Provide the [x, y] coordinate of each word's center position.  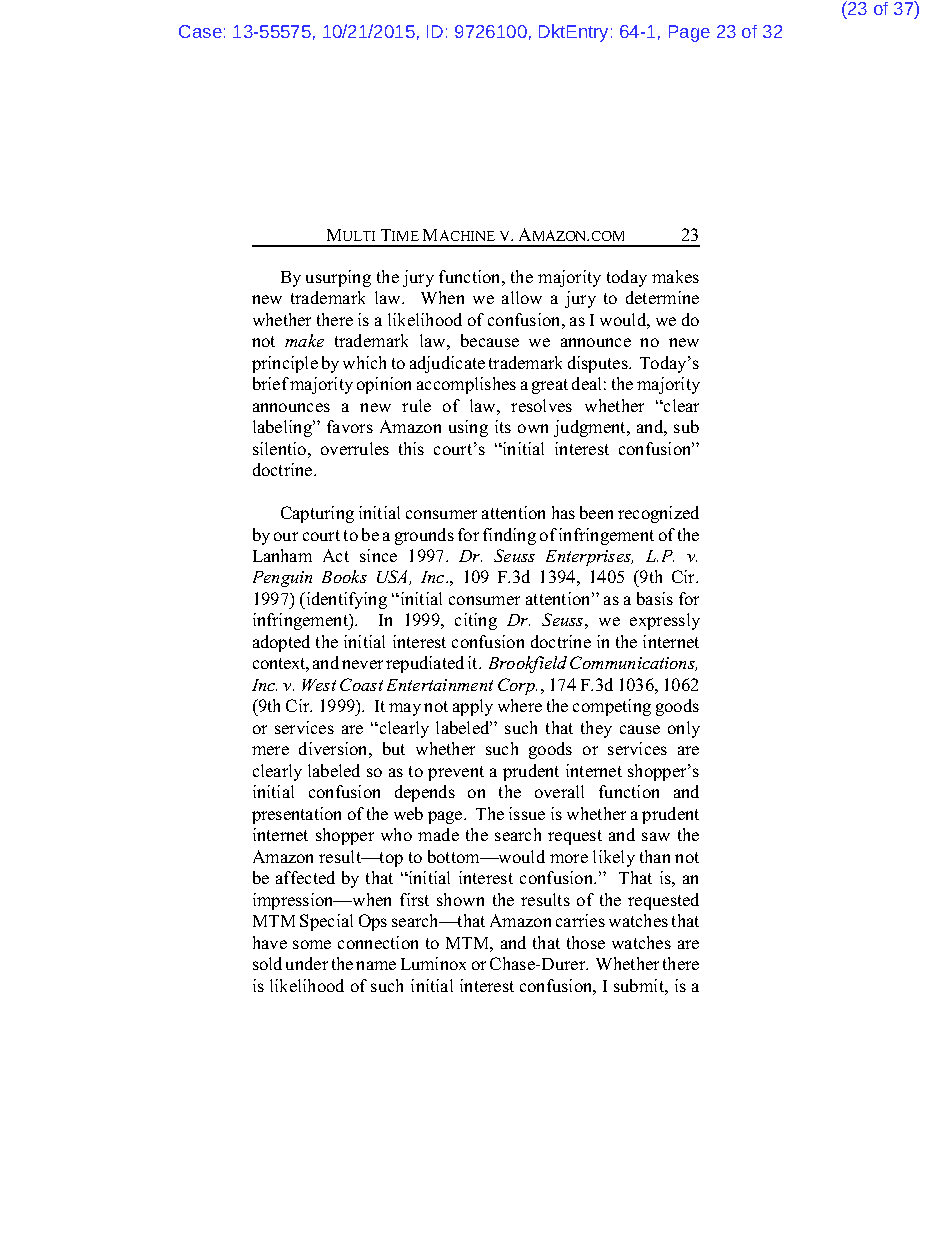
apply [473, 707]
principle [285, 364]
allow [522, 297]
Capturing [317, 514]
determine [662, 297]
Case [200, 31]
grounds [424, 536]
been [596, 512]
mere [270, 750]
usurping [338, 278]
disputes [599, 364]
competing [612, 707]
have [270, 942]
